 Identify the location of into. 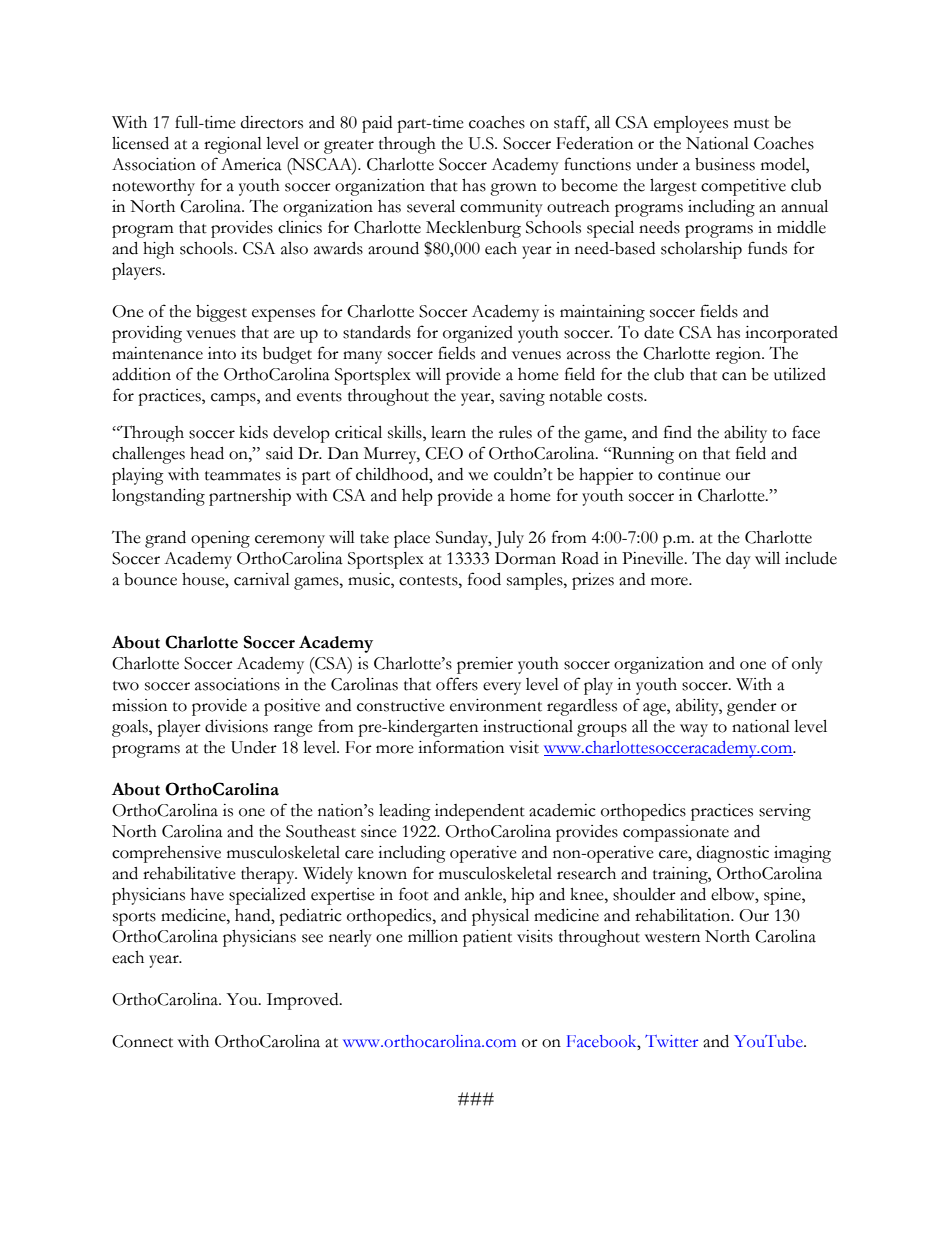
(222, 353).
